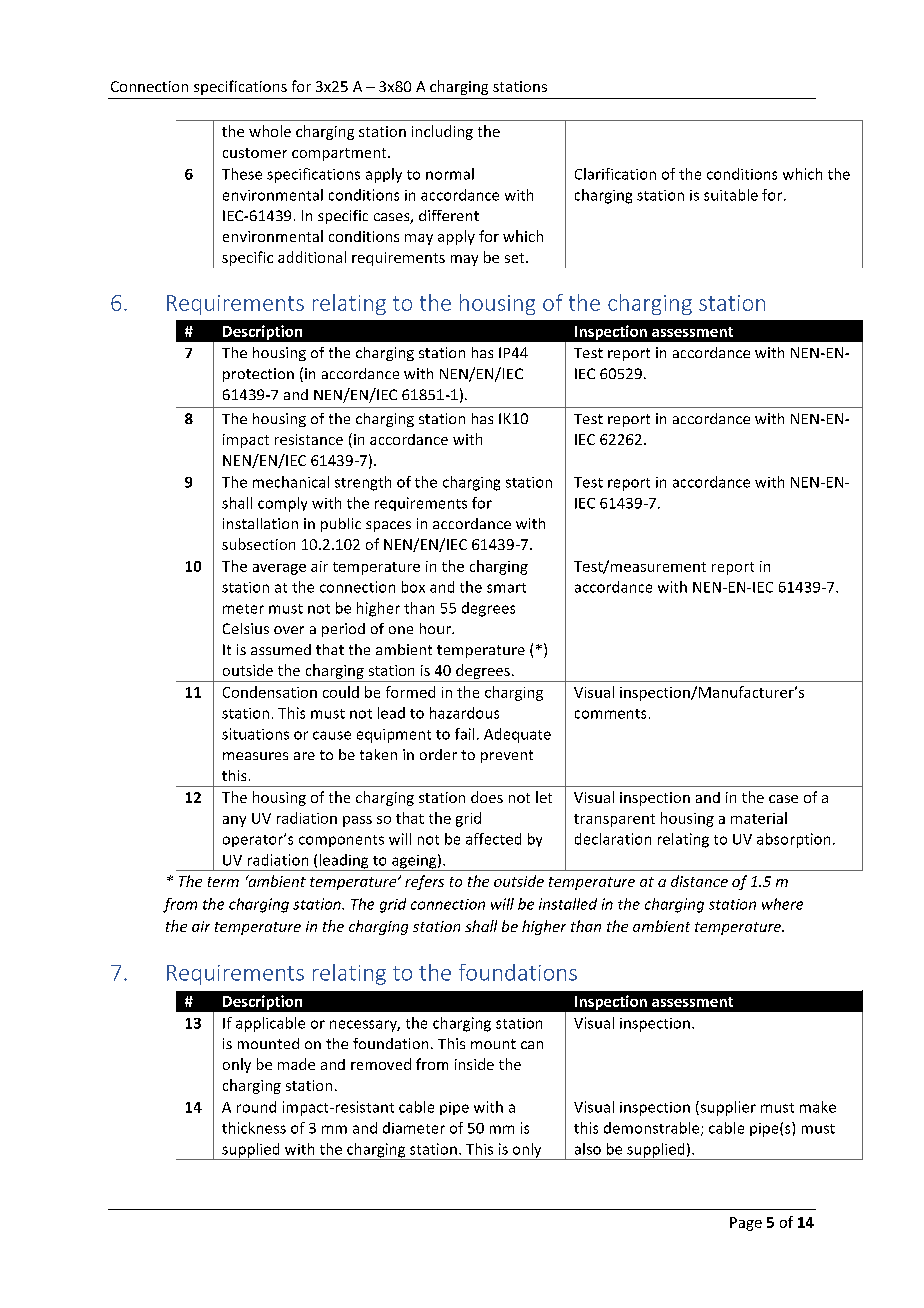 This document has height=1308, width=924. What do you see at coordinates (450, 174) in the document?
I see `normal` at bounding box center [450, 174].
